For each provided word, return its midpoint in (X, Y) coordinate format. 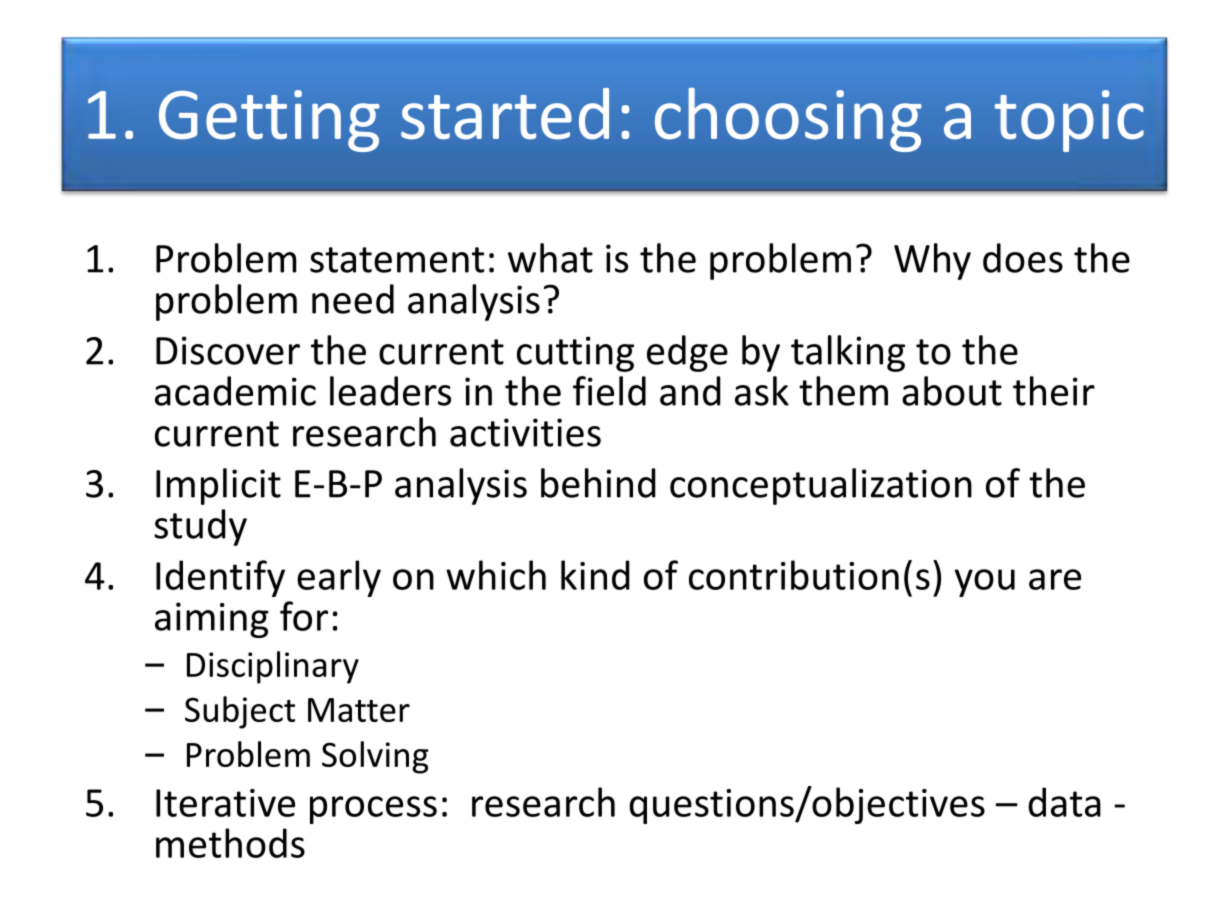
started (505, 114)
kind (595, 575)
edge (687, 353)
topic (1069, 121)
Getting (269, 121)
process (373, 810)
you (984, 583)
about (952, 391)
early (339, 578)
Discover (228, 350)
